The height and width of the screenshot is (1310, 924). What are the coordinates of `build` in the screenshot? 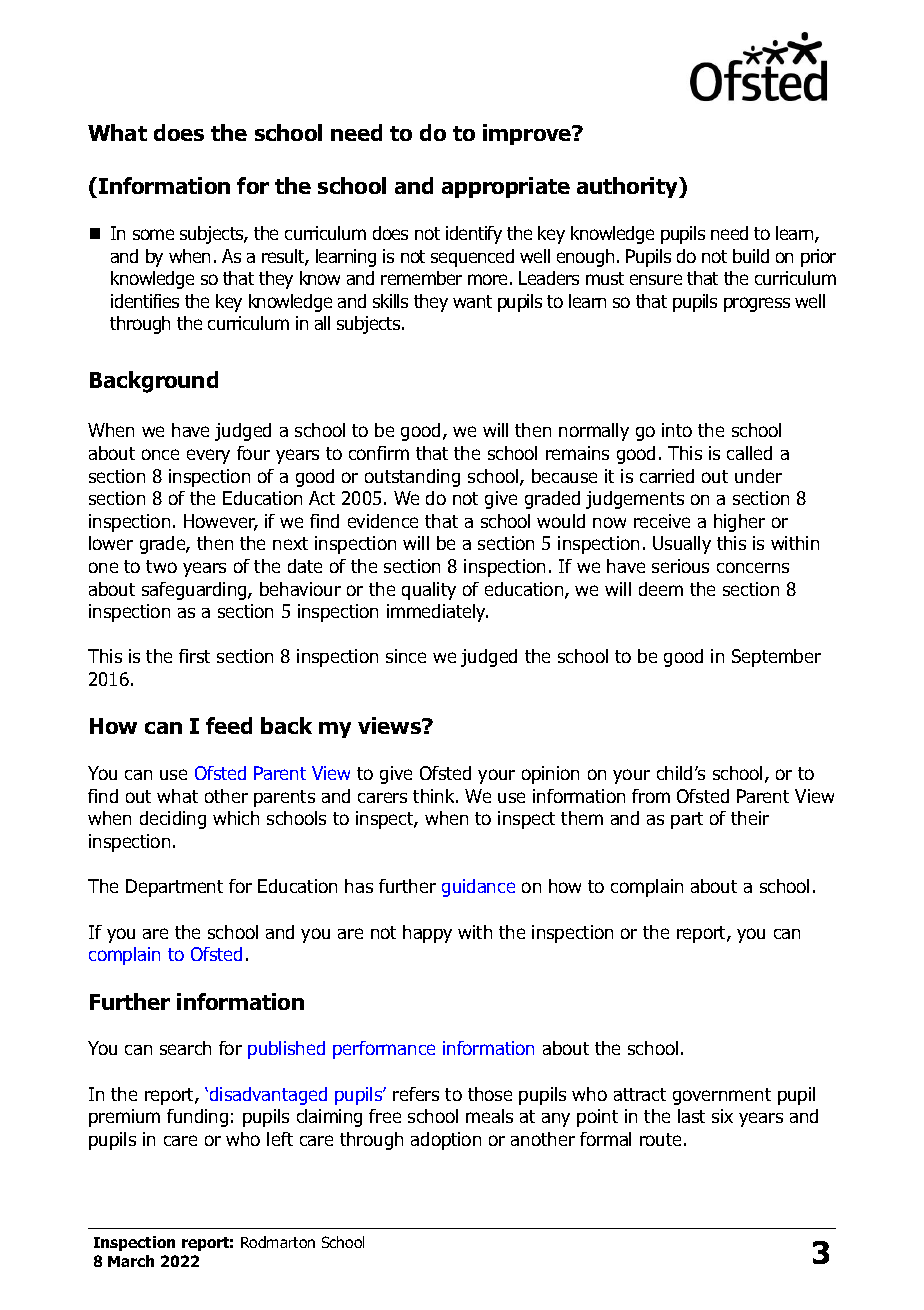 It's located at (751, 256).
